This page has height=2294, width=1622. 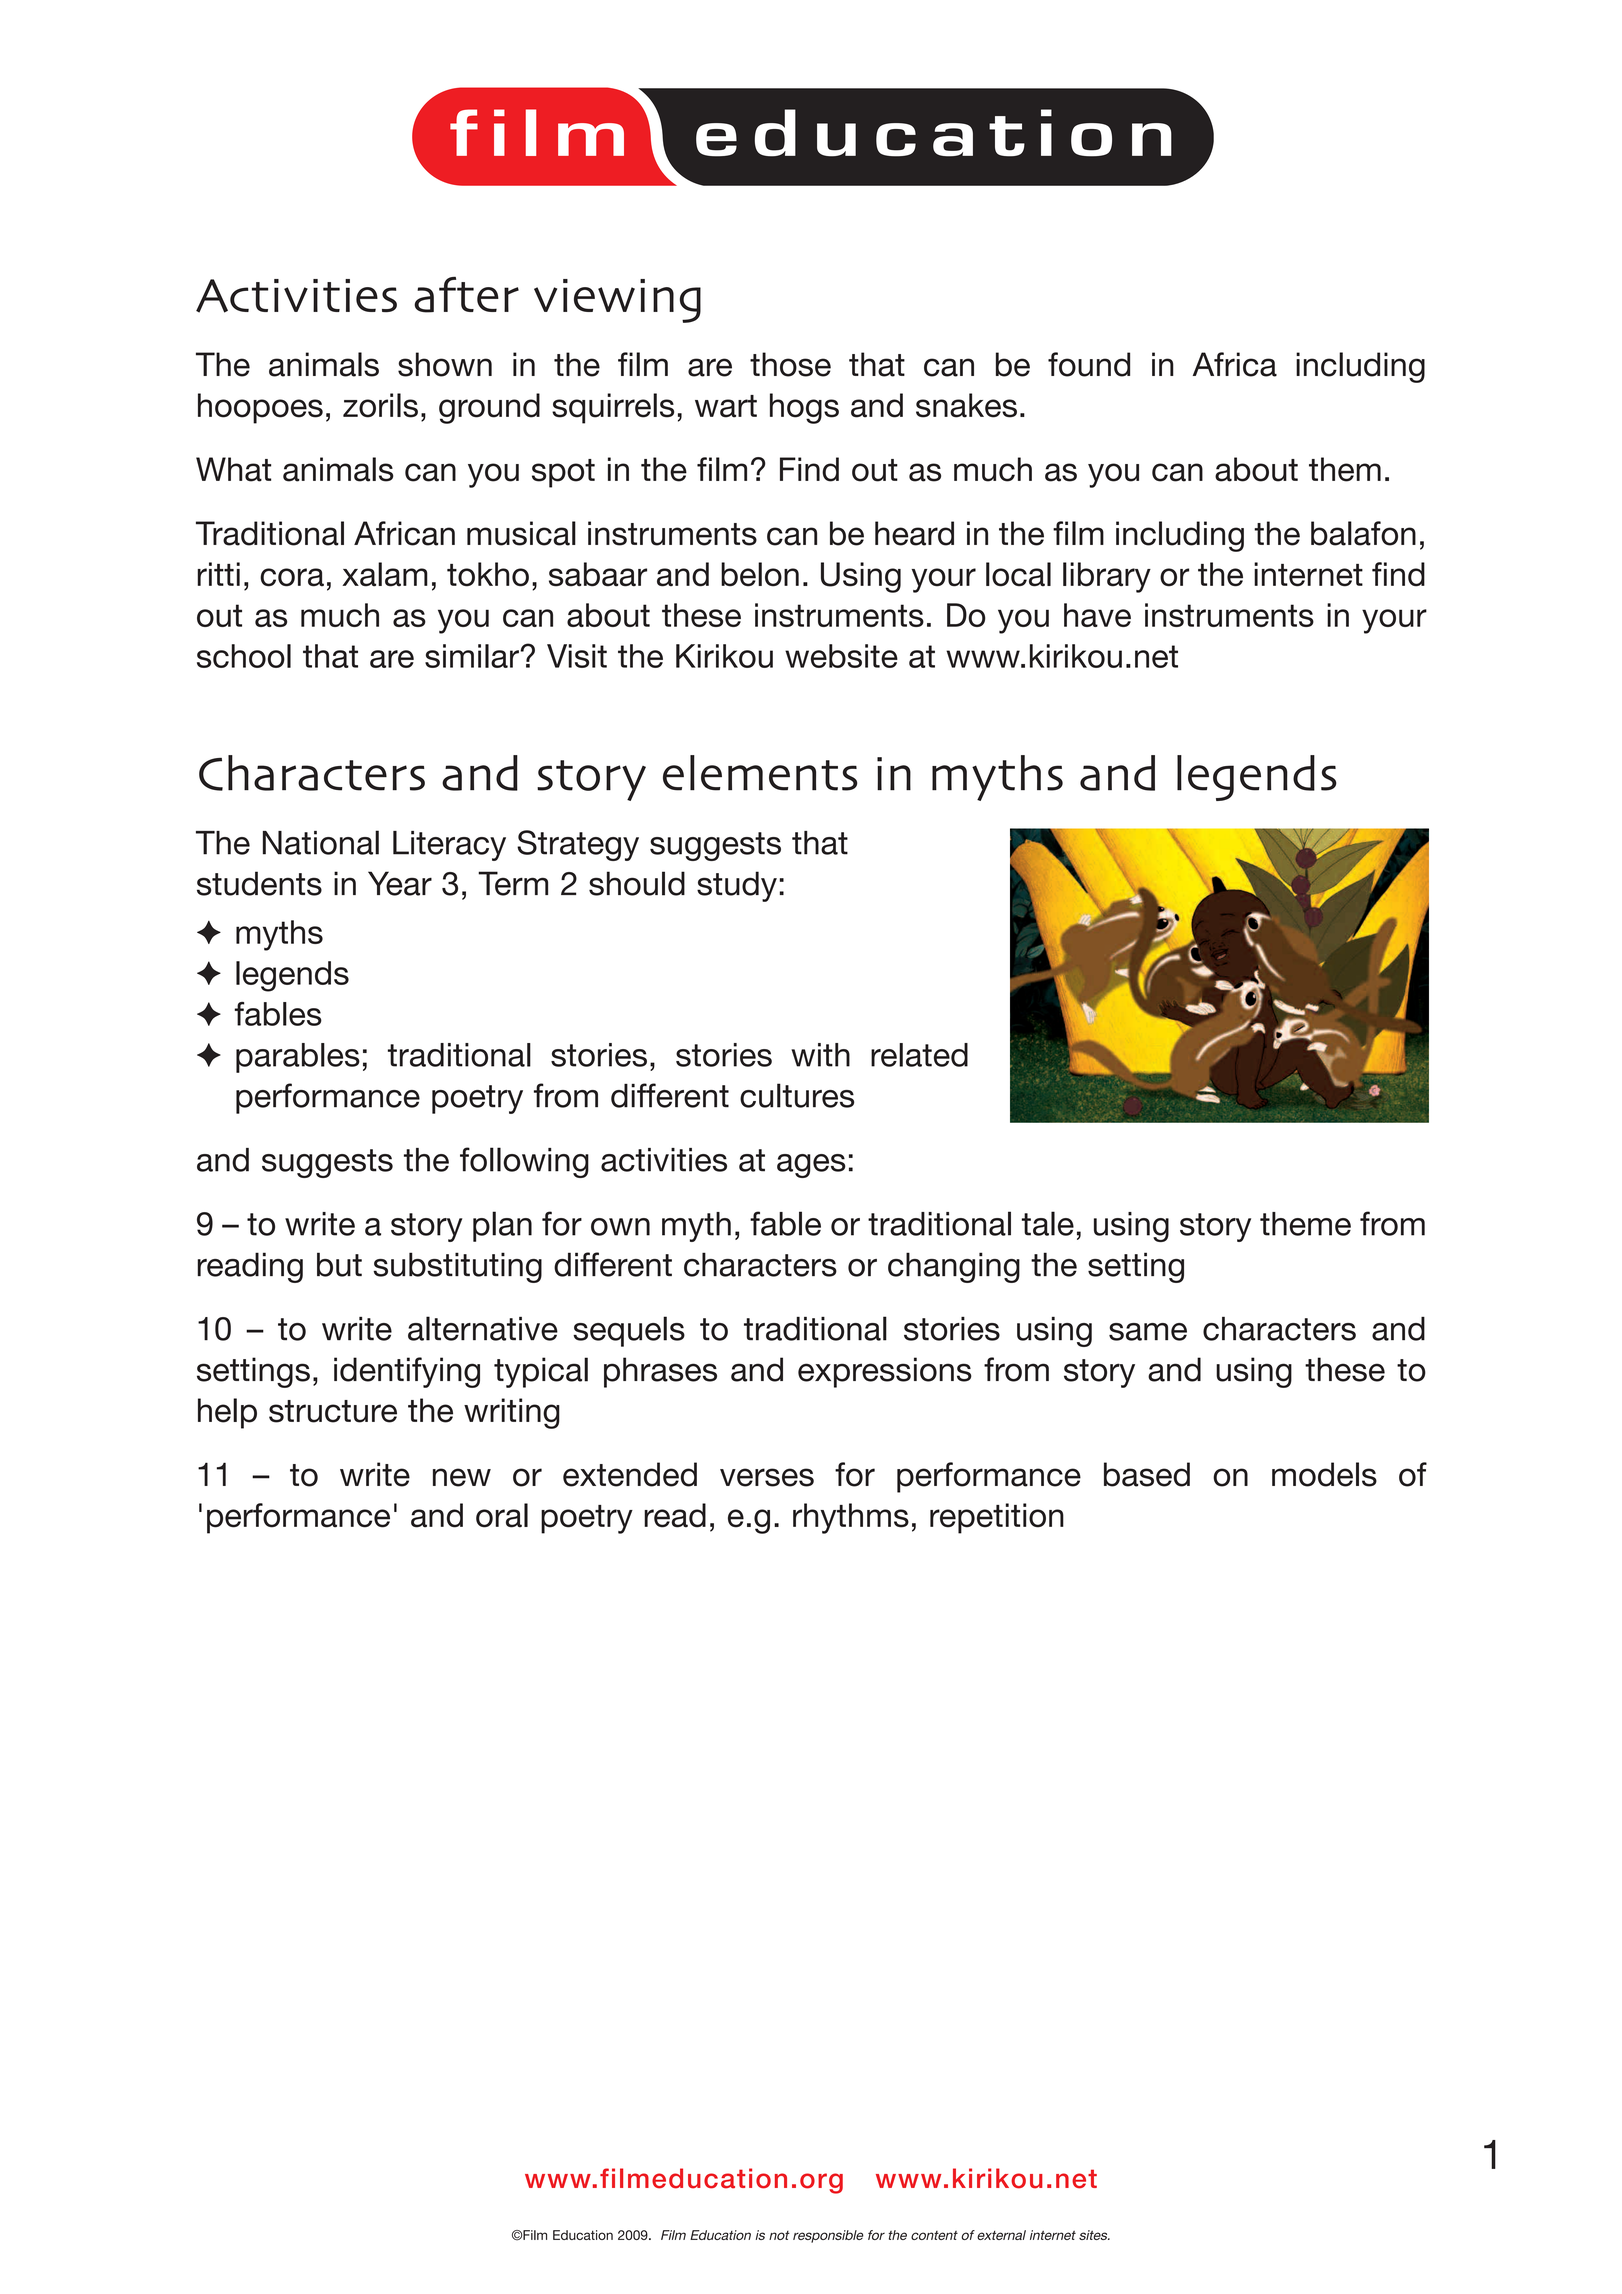 What do you see at coordinates (767, 1477) in the page?
I see `verses` at bounding box center [767, 1477].
